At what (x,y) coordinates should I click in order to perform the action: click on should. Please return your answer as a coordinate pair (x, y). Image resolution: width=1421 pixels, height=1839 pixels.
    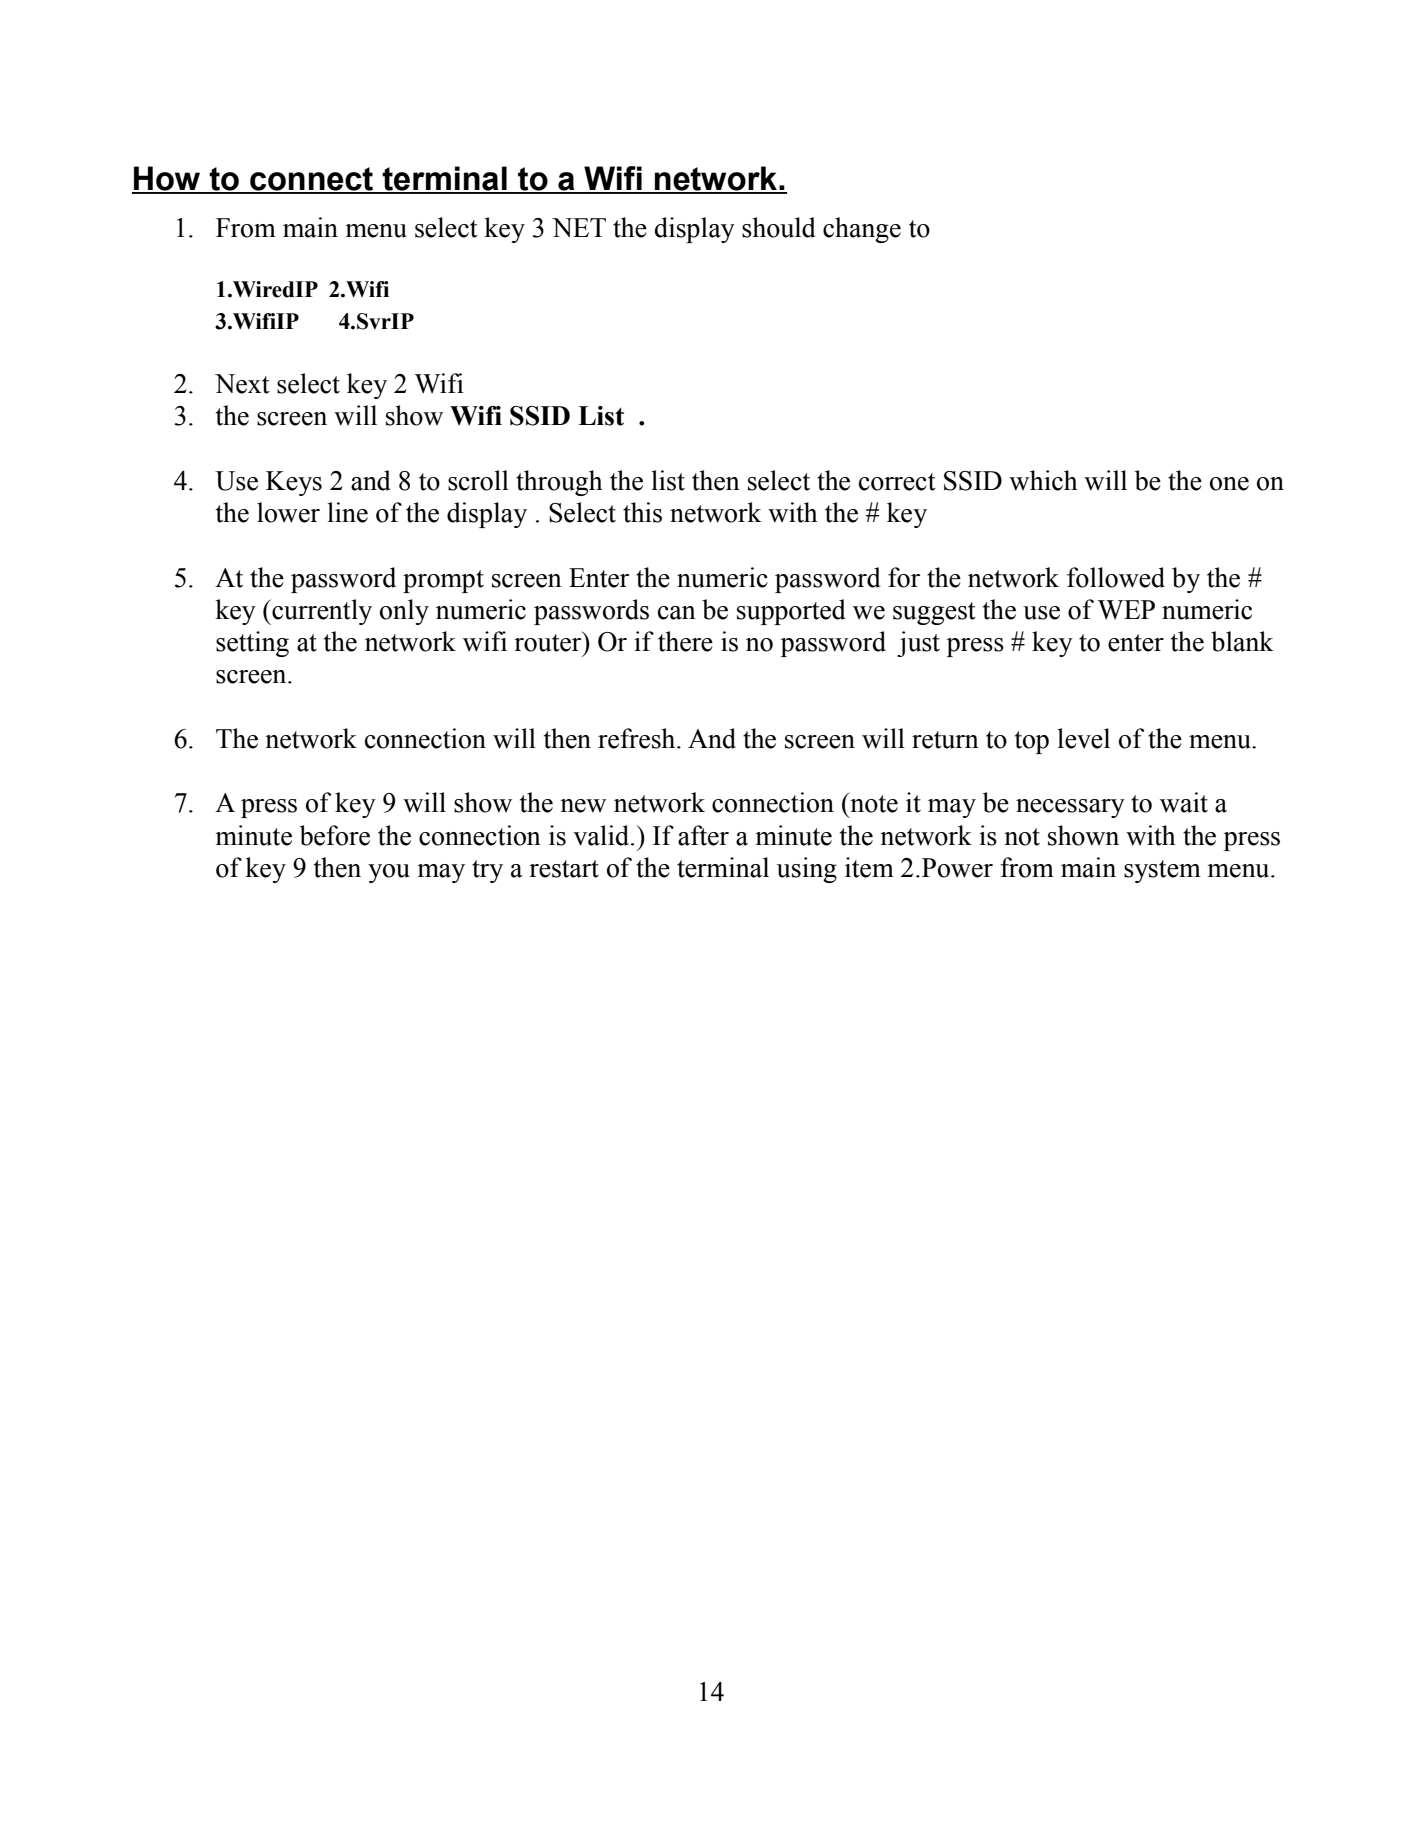
    Looking at the image, I should click on (779, 227).
